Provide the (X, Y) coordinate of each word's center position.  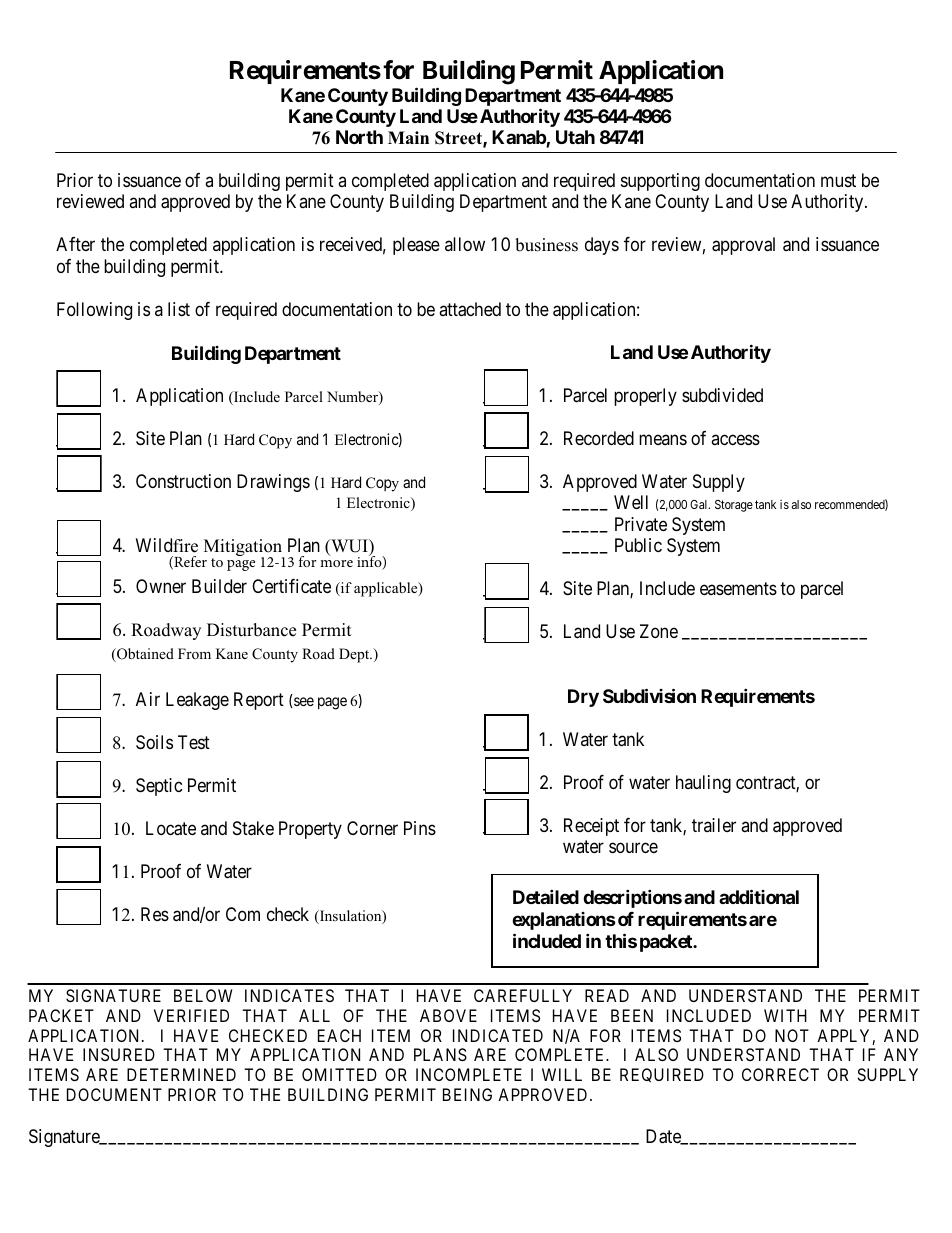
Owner (161, 586)
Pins (420, 828)
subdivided (722, 395)
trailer (714, 825)
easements (738, 588)
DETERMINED (181, 1074)
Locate (171, 828)
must (838, 180)
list (179, 309)
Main (408, 137)
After (75, 244)
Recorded (599, 438)
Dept (355, 655)
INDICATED (498, 1035)
